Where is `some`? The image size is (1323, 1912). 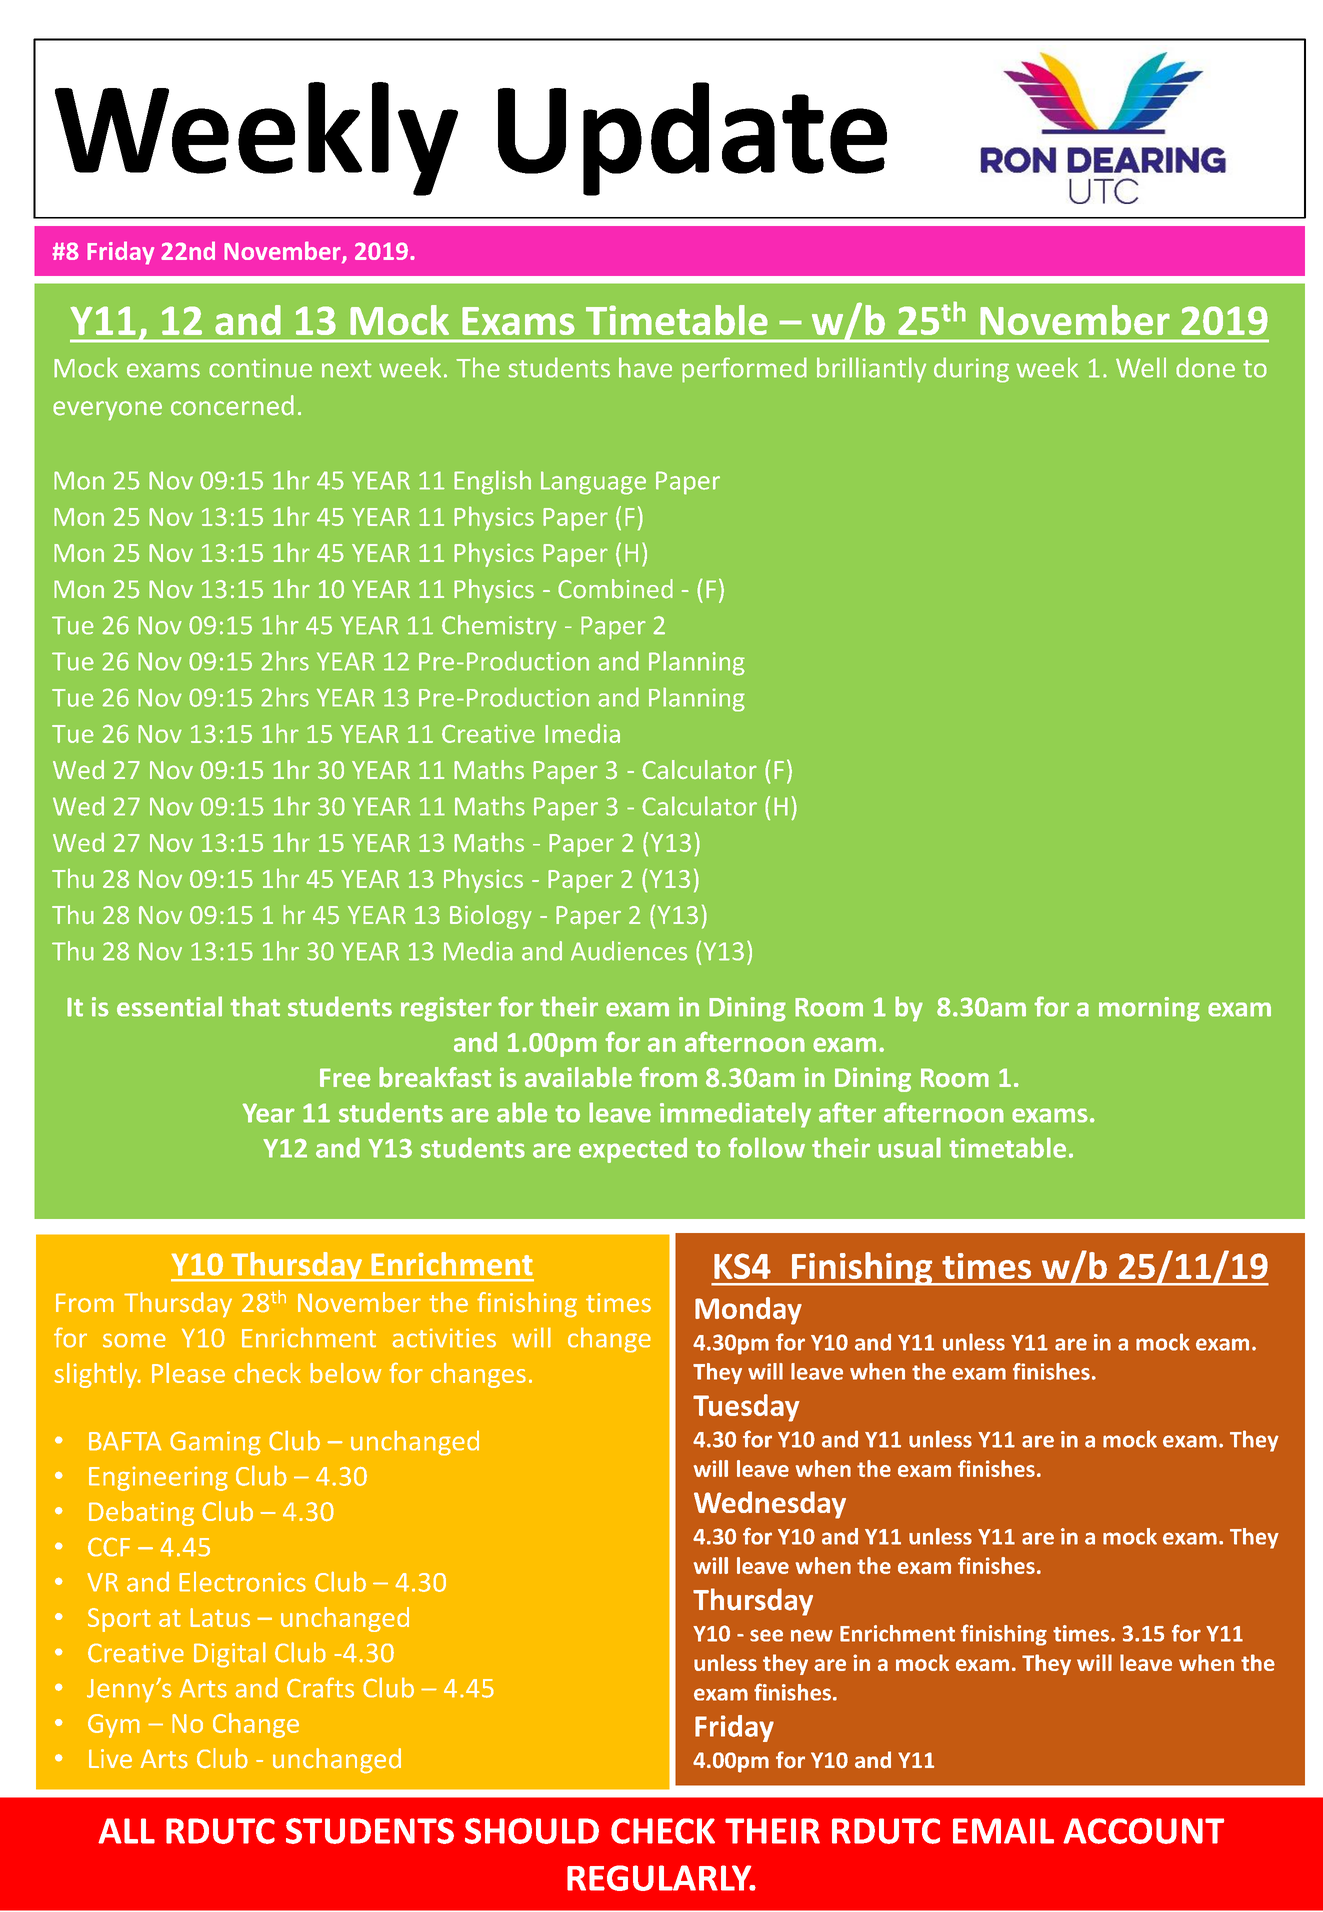
some is located at coordinates (134, 1340).
